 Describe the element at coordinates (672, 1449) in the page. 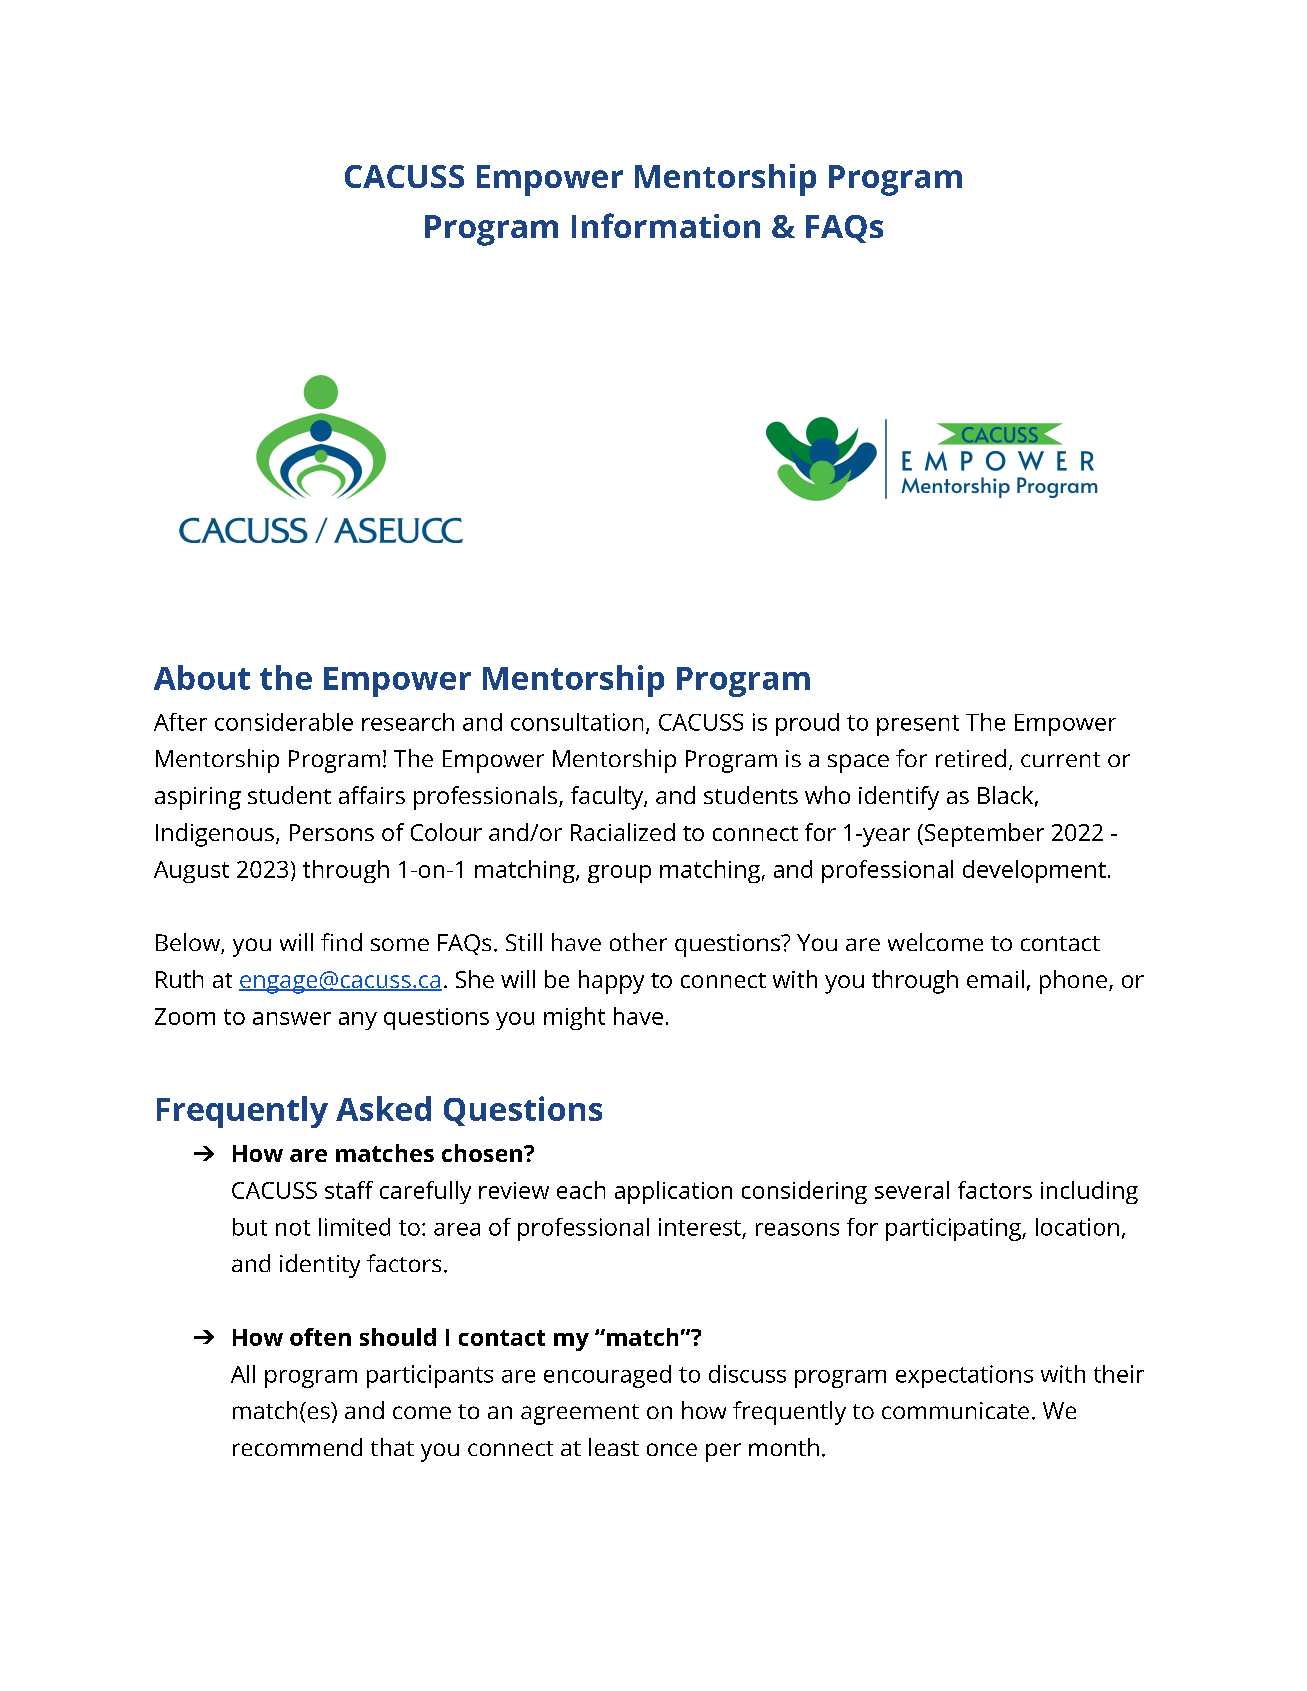

I see `once` at that location.
